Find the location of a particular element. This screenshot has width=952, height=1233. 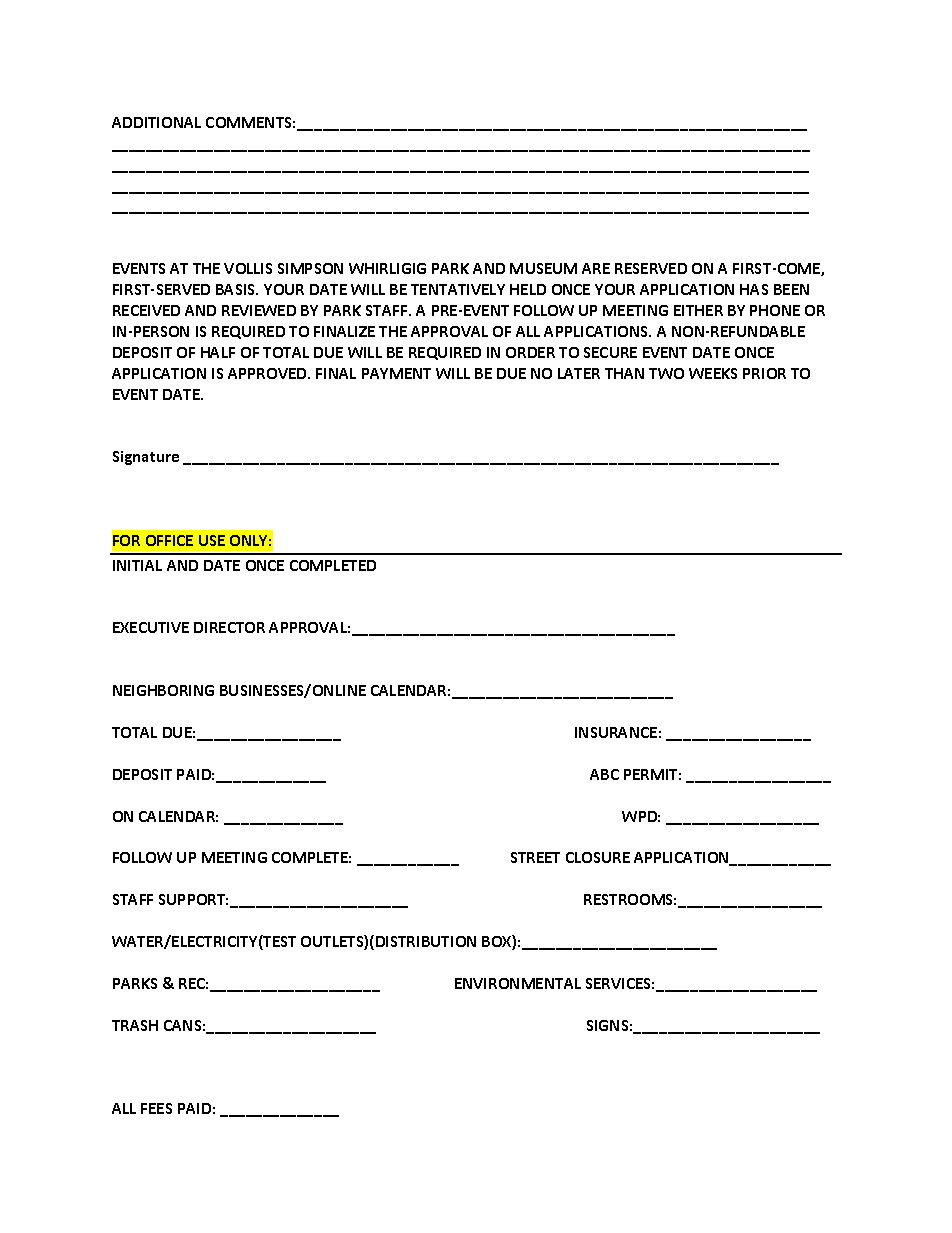

ABC is located at coordinates (604, 774).
